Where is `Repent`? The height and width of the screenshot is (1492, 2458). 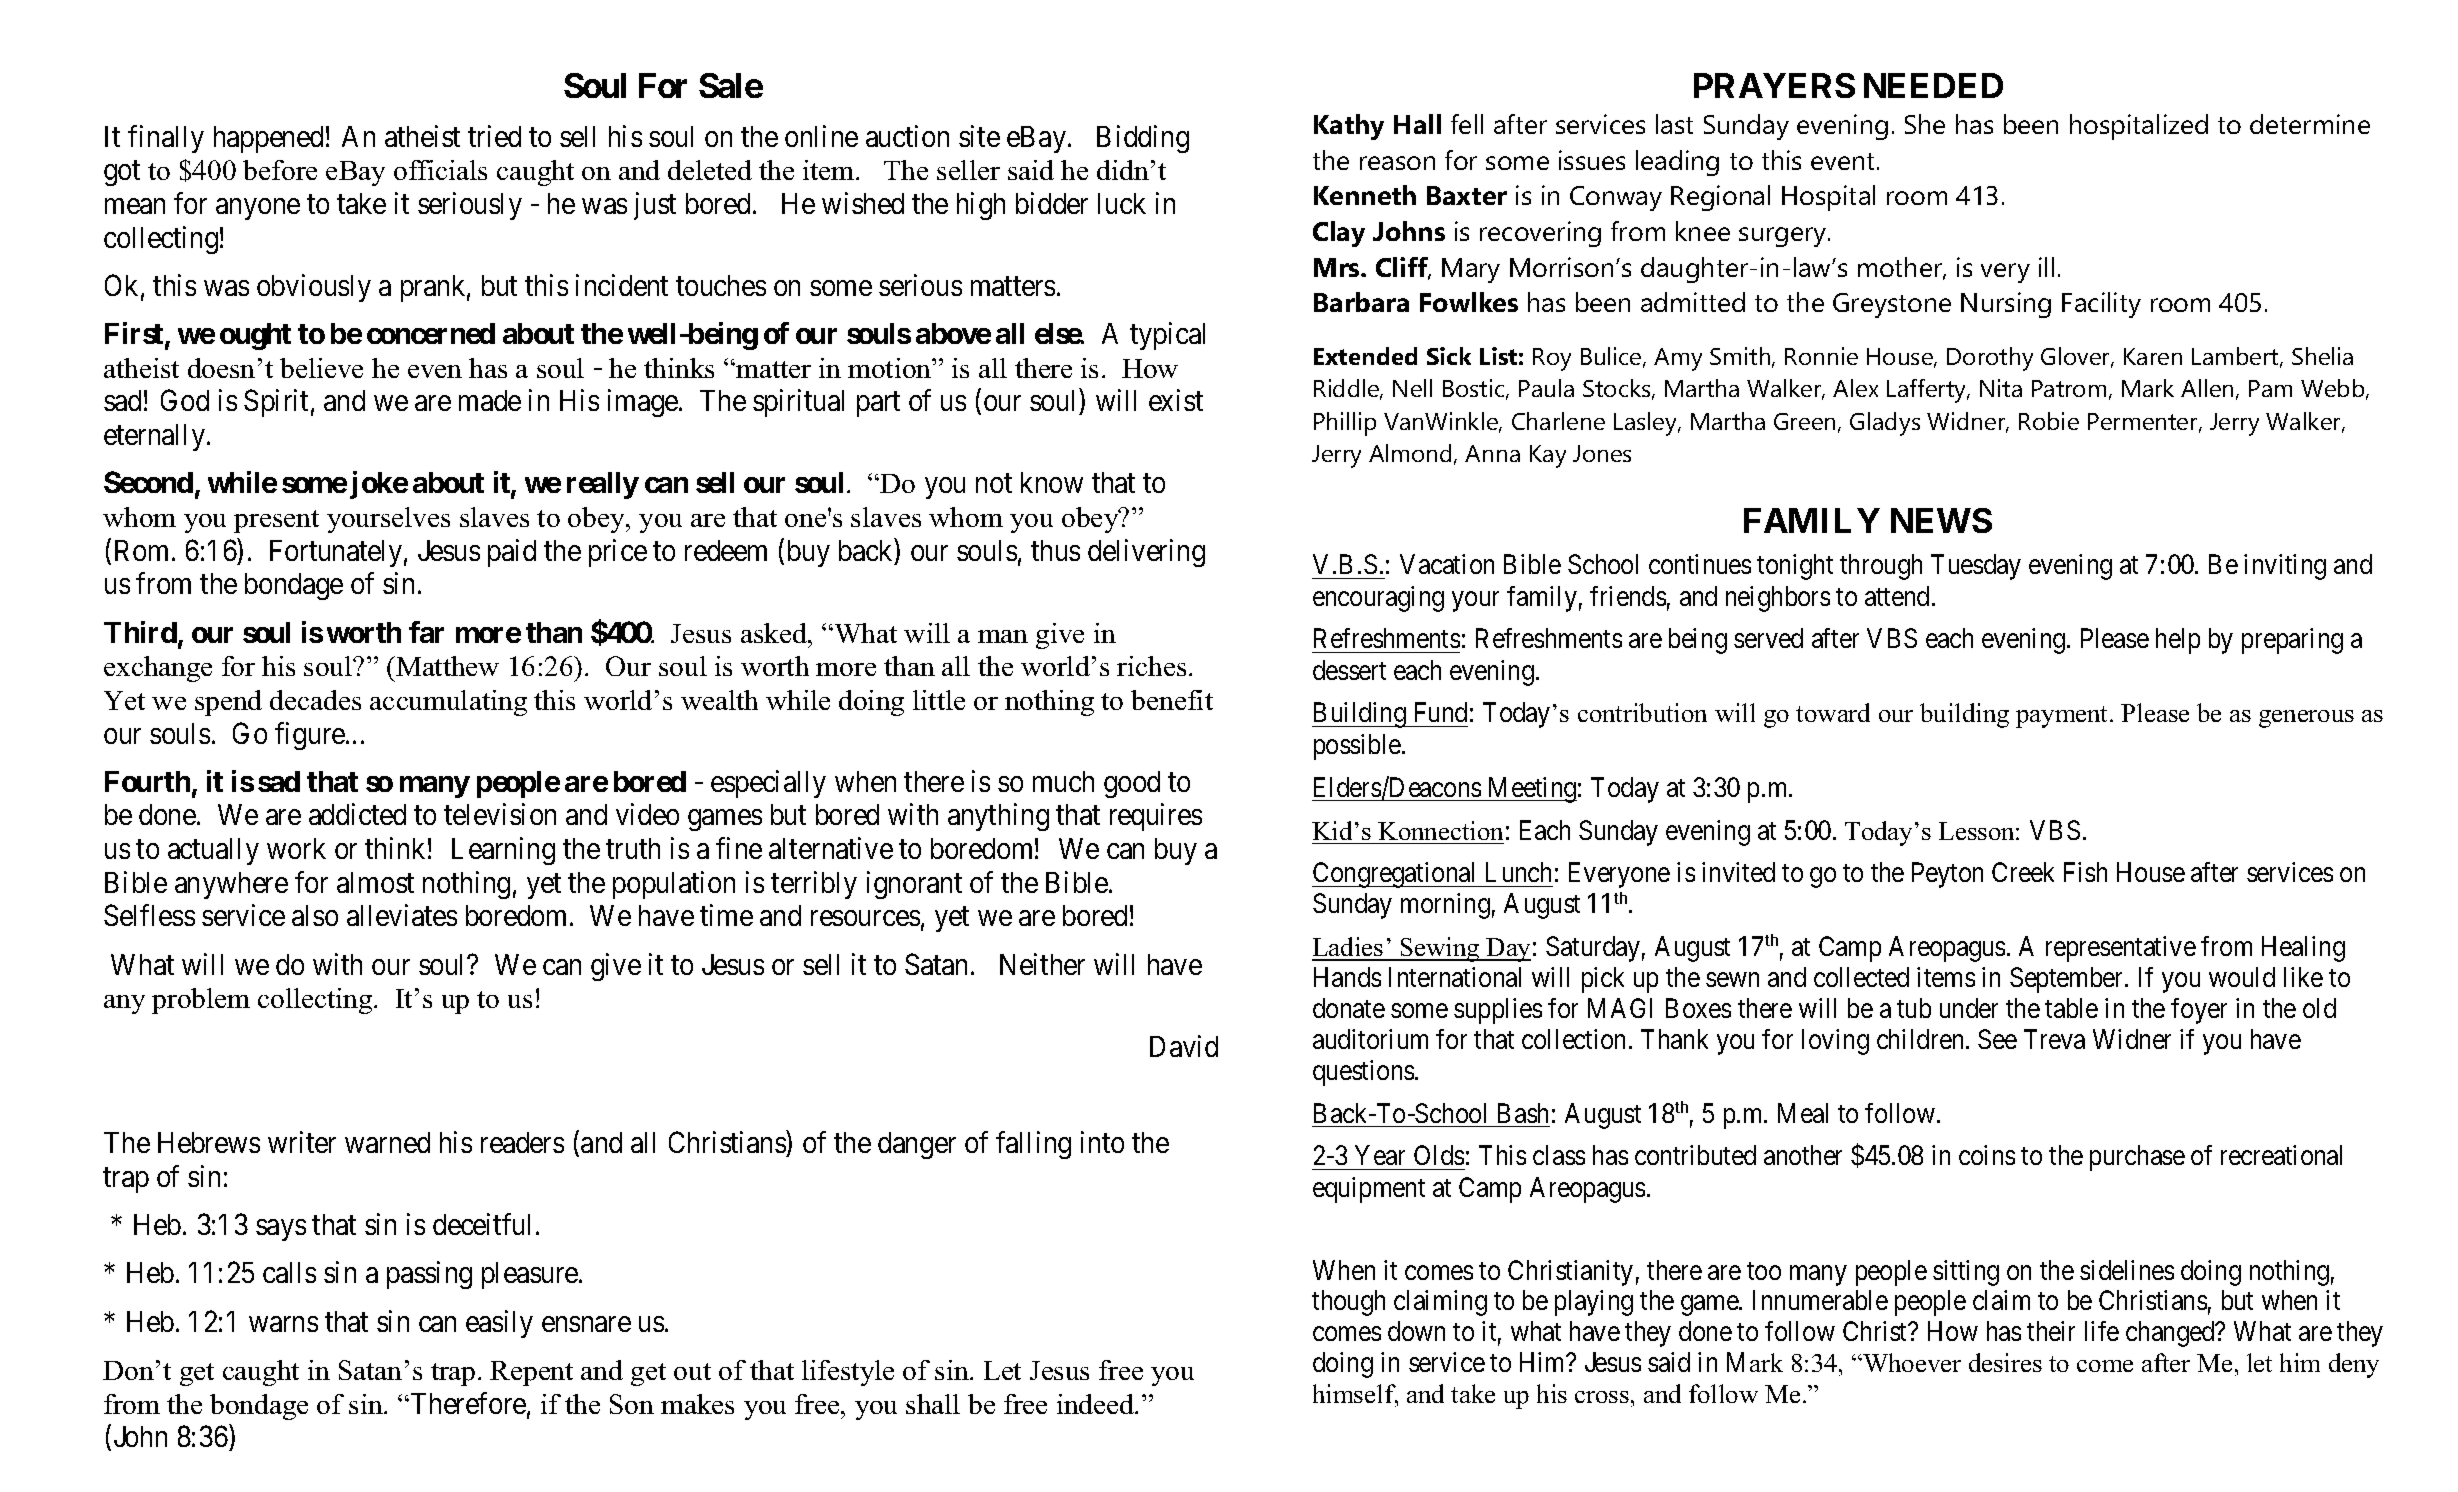
Repent is located at coordinates (531, 1373).
